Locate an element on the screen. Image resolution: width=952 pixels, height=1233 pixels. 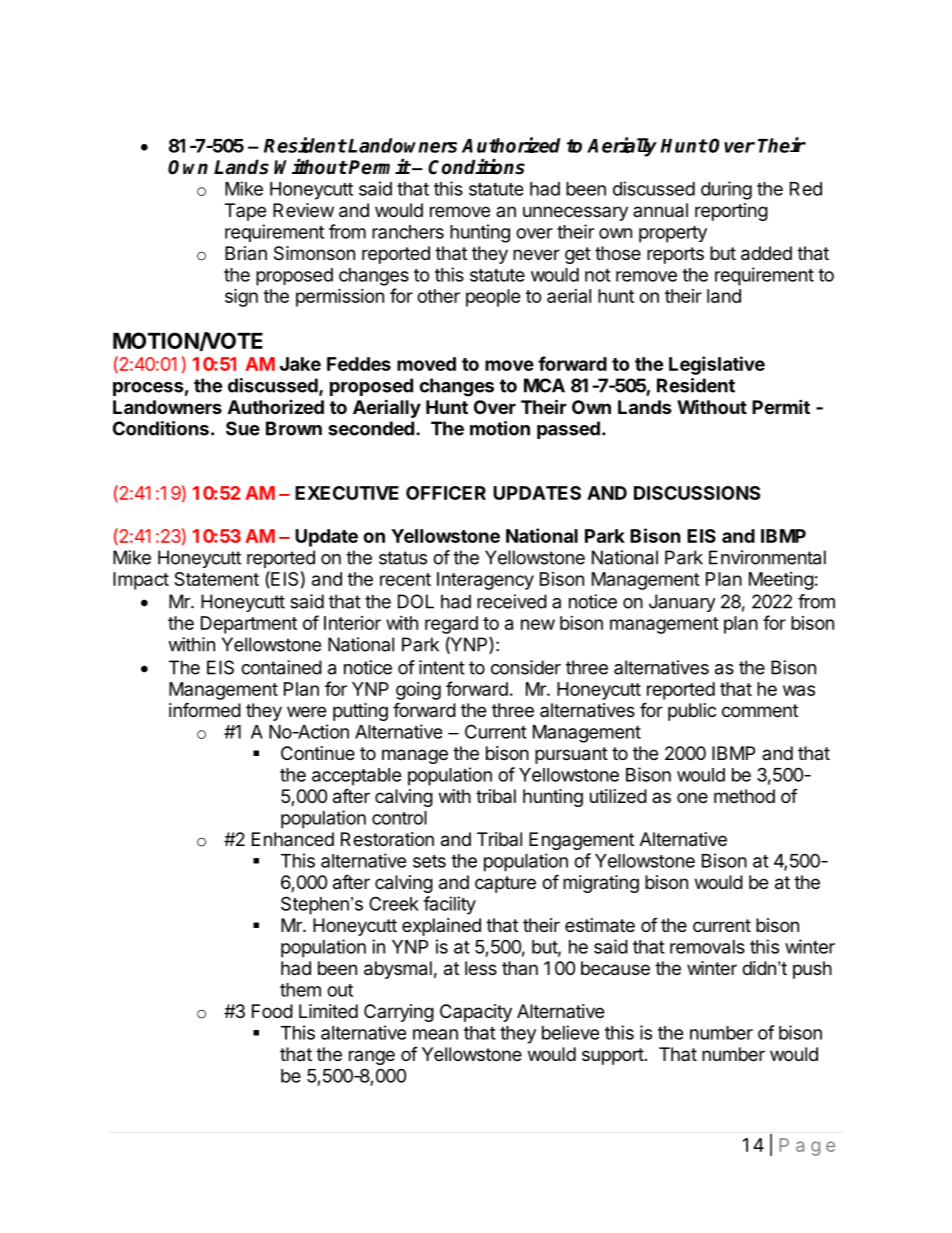
method is located at coordinates (744, 796).
